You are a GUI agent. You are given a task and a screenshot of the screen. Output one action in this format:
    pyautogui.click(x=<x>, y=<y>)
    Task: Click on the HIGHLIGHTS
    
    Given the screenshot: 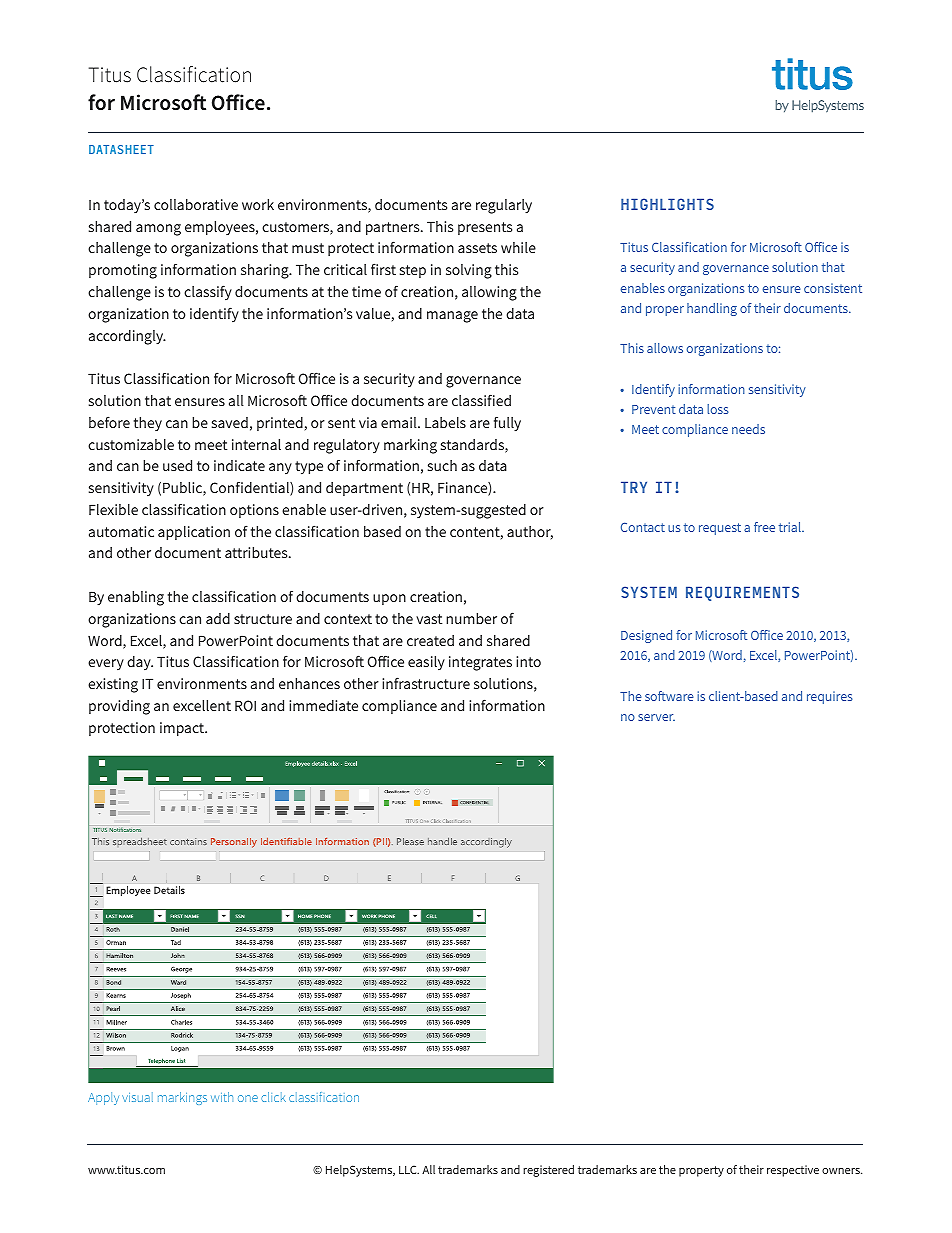 What is the action you would take?
    pyautogui.click(x=667, y=204)
